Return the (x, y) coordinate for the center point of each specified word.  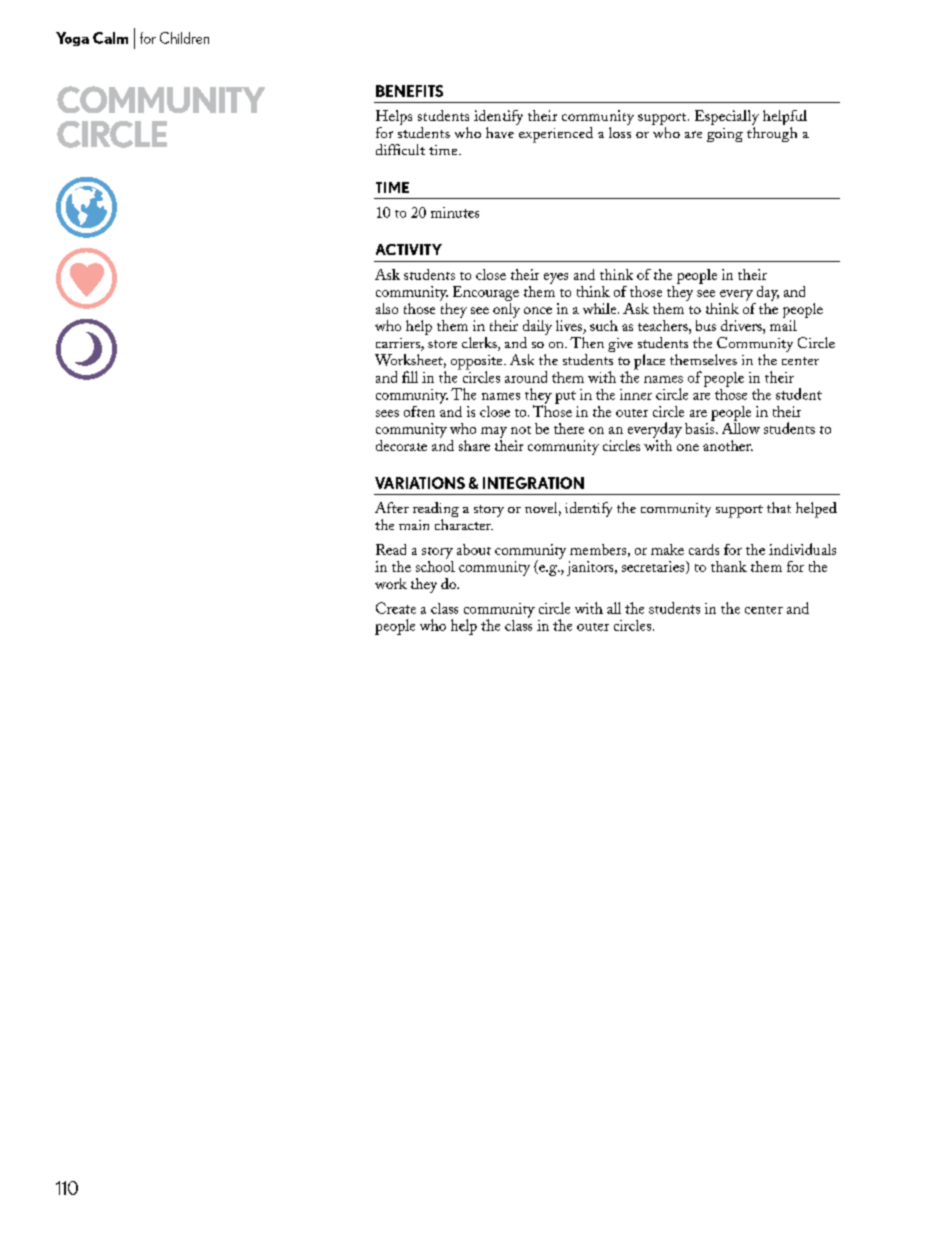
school (435, 565)
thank (729, 566)
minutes (455, 212)
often (419, 411)
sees (387, 413)
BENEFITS (409, 91)
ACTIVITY (409, 249)
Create (396, 608)
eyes (556, 278)
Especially (727, 119)
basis (701, 427)
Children (184, 38)
